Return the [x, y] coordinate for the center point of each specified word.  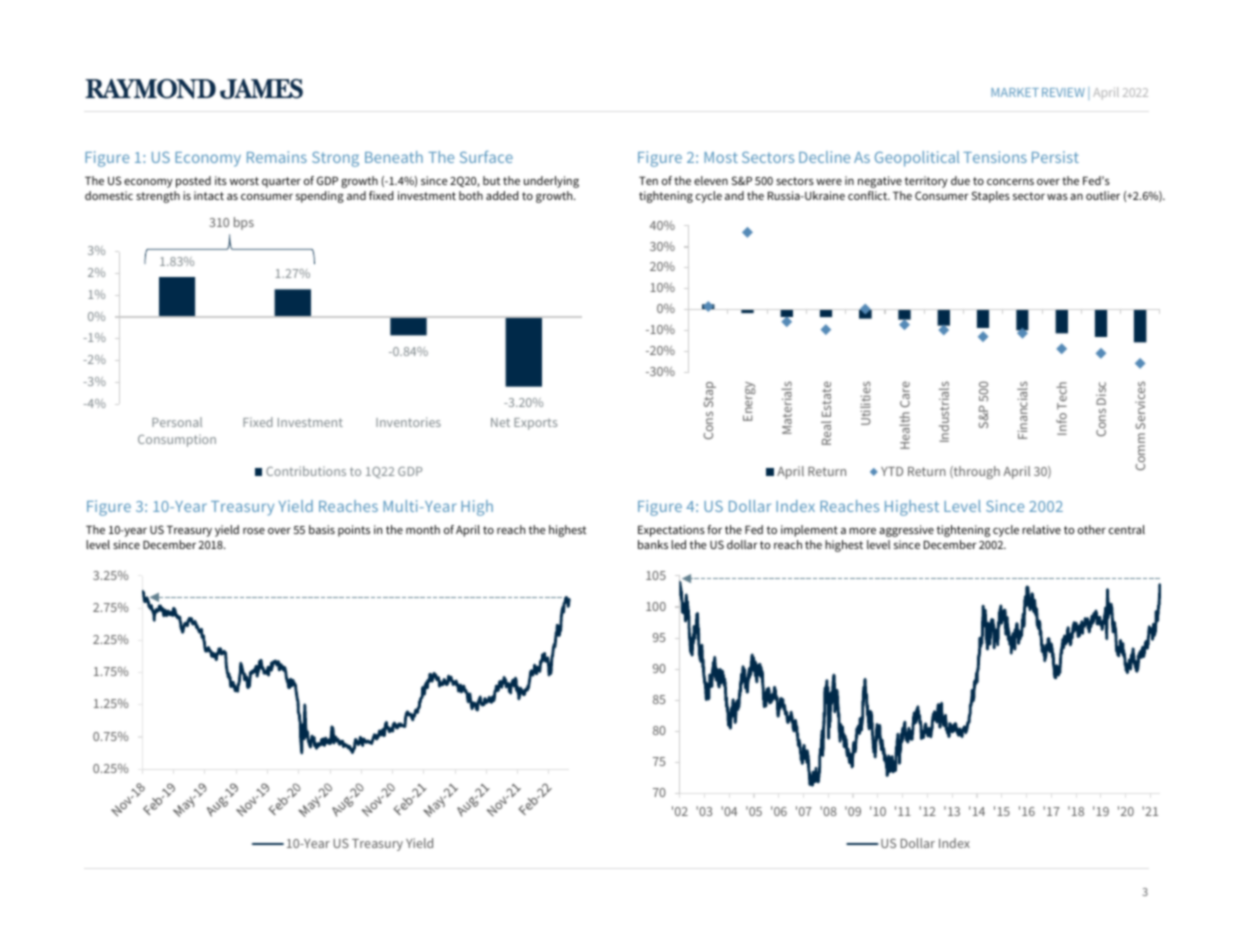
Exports [535, 424]
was [1057, 197]
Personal [177, 422]
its [221, 180]
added [502, 195]
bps [244, 223]
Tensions [995, 157]
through [976, 472]
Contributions [306, 471]
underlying [551, 182]
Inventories [408, 422]
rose [254, 531]
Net [500, 422]
